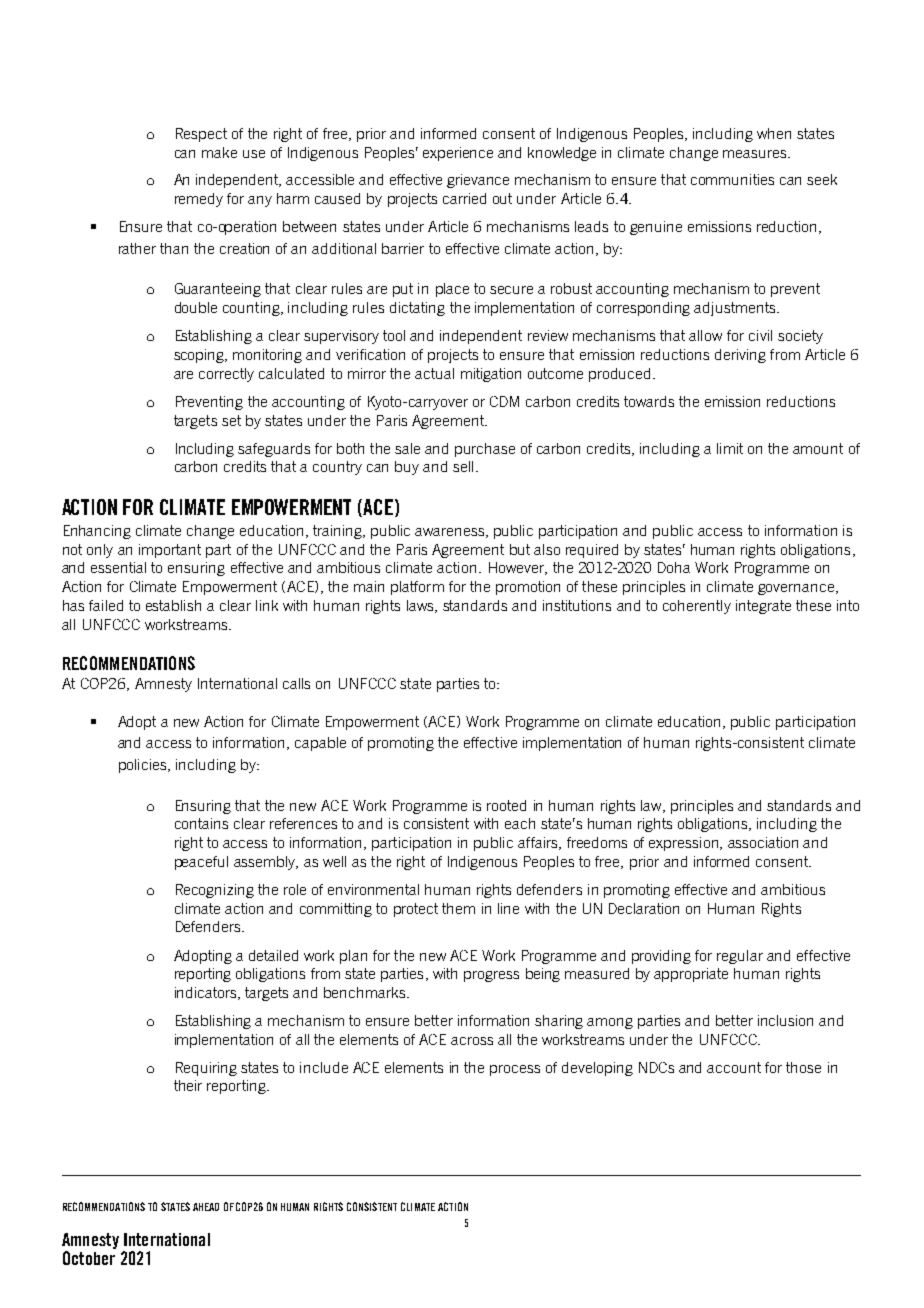 The height and width of the screenshot is (1308, 924). Describe the element at coordinates (170, 551) in the screenshot. I see `important` at that location.
